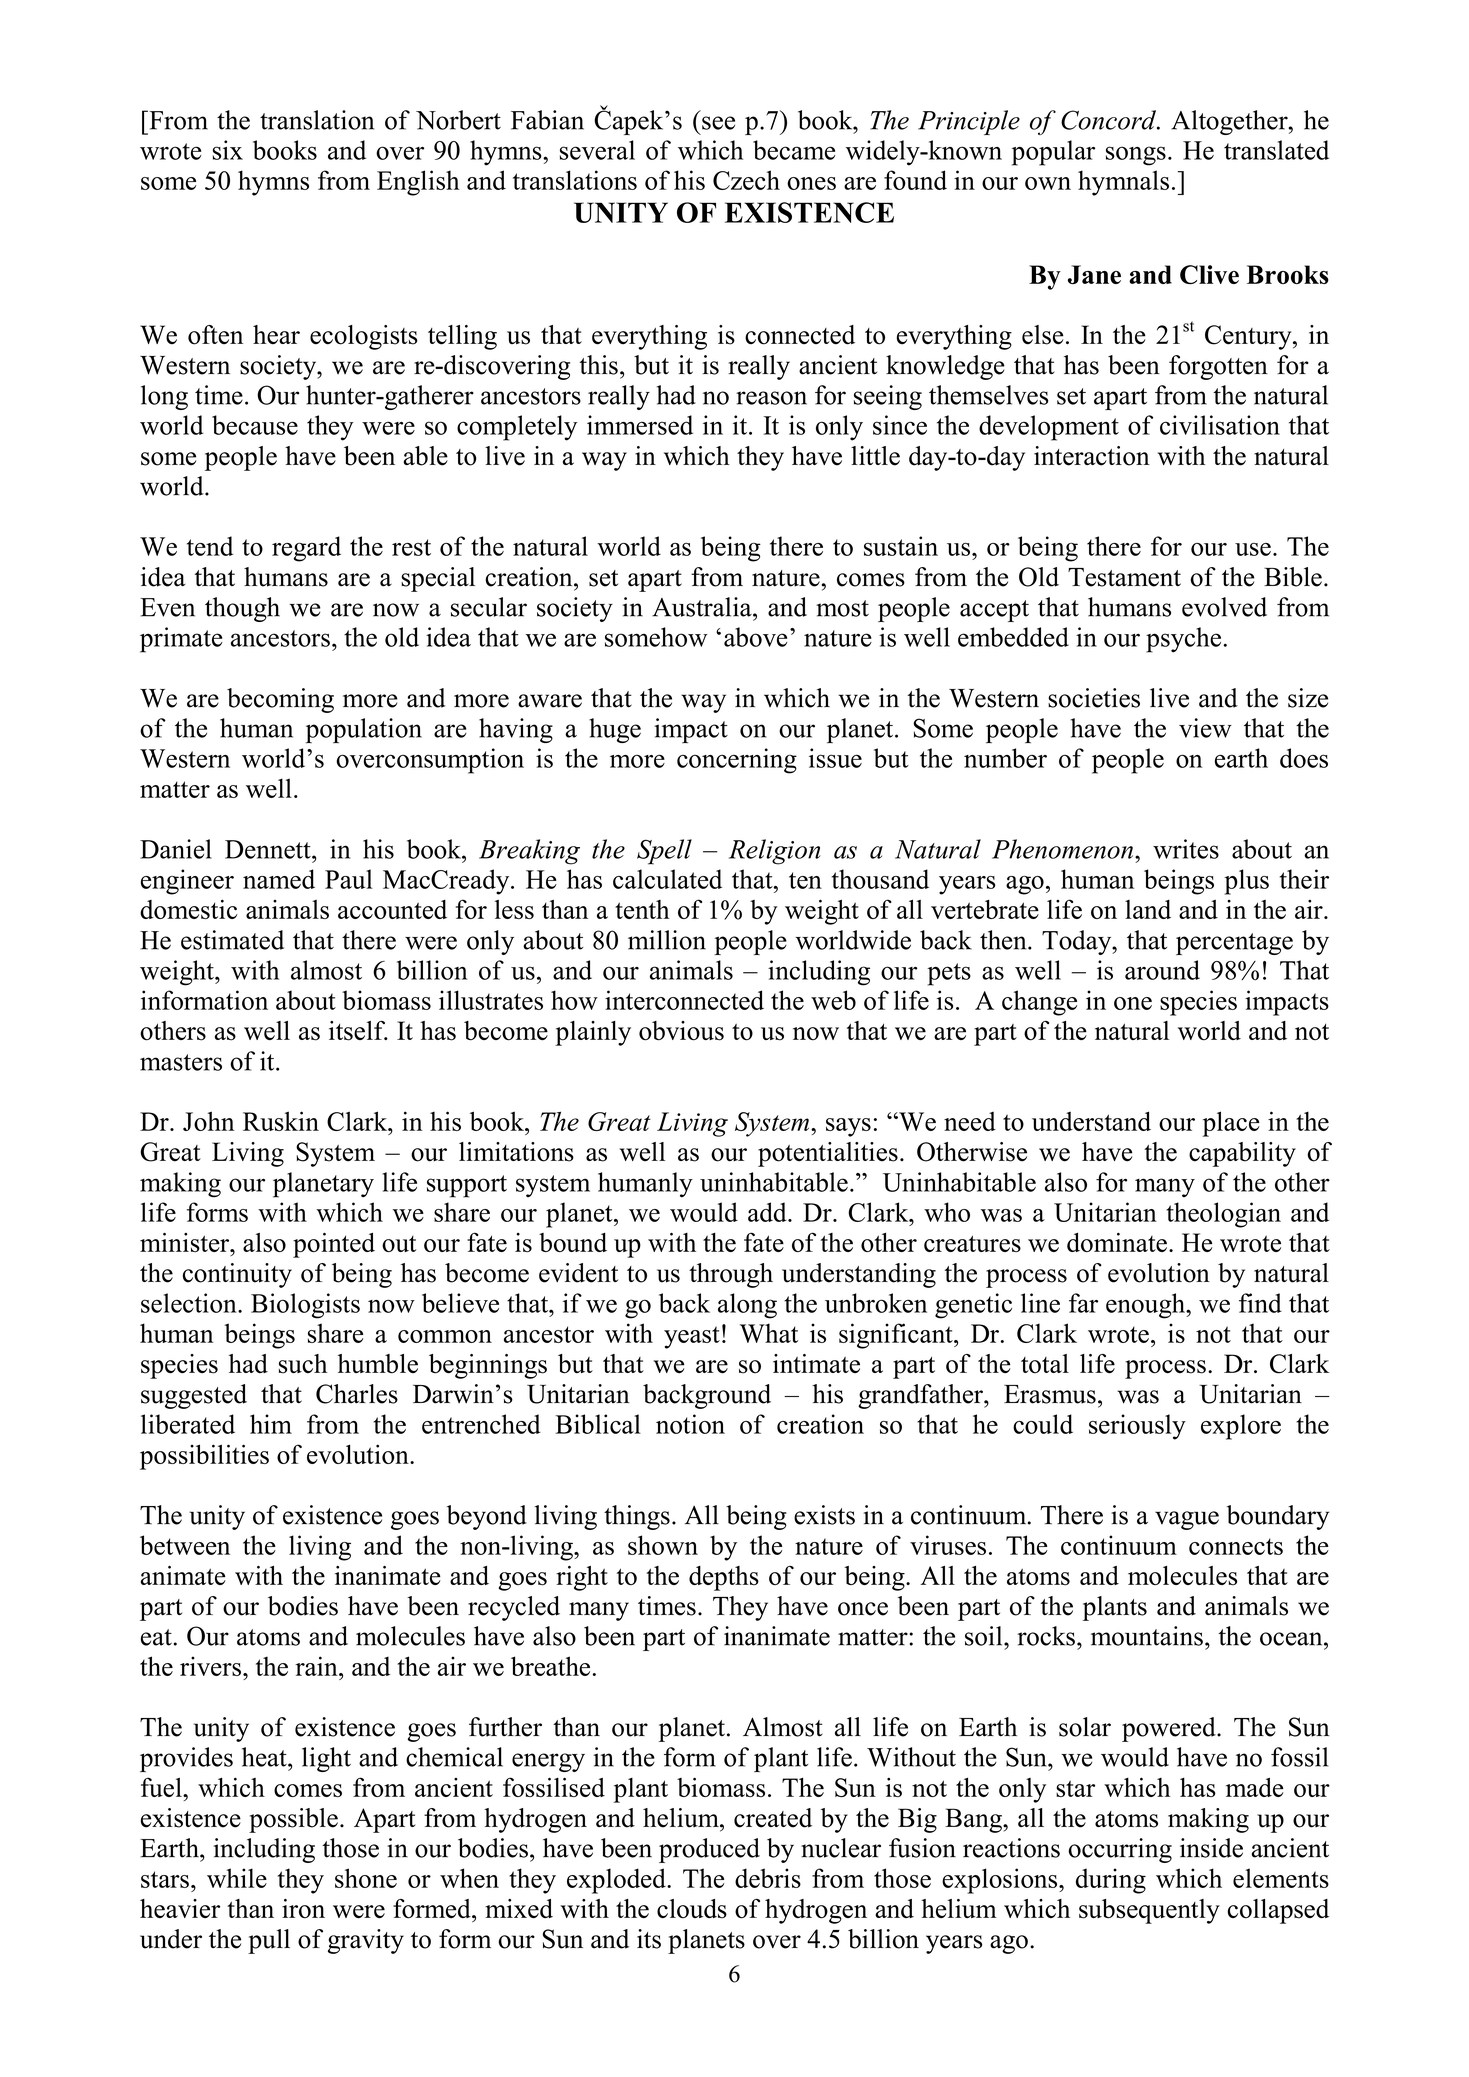  I want to click on debris, so click(768, 1878).
